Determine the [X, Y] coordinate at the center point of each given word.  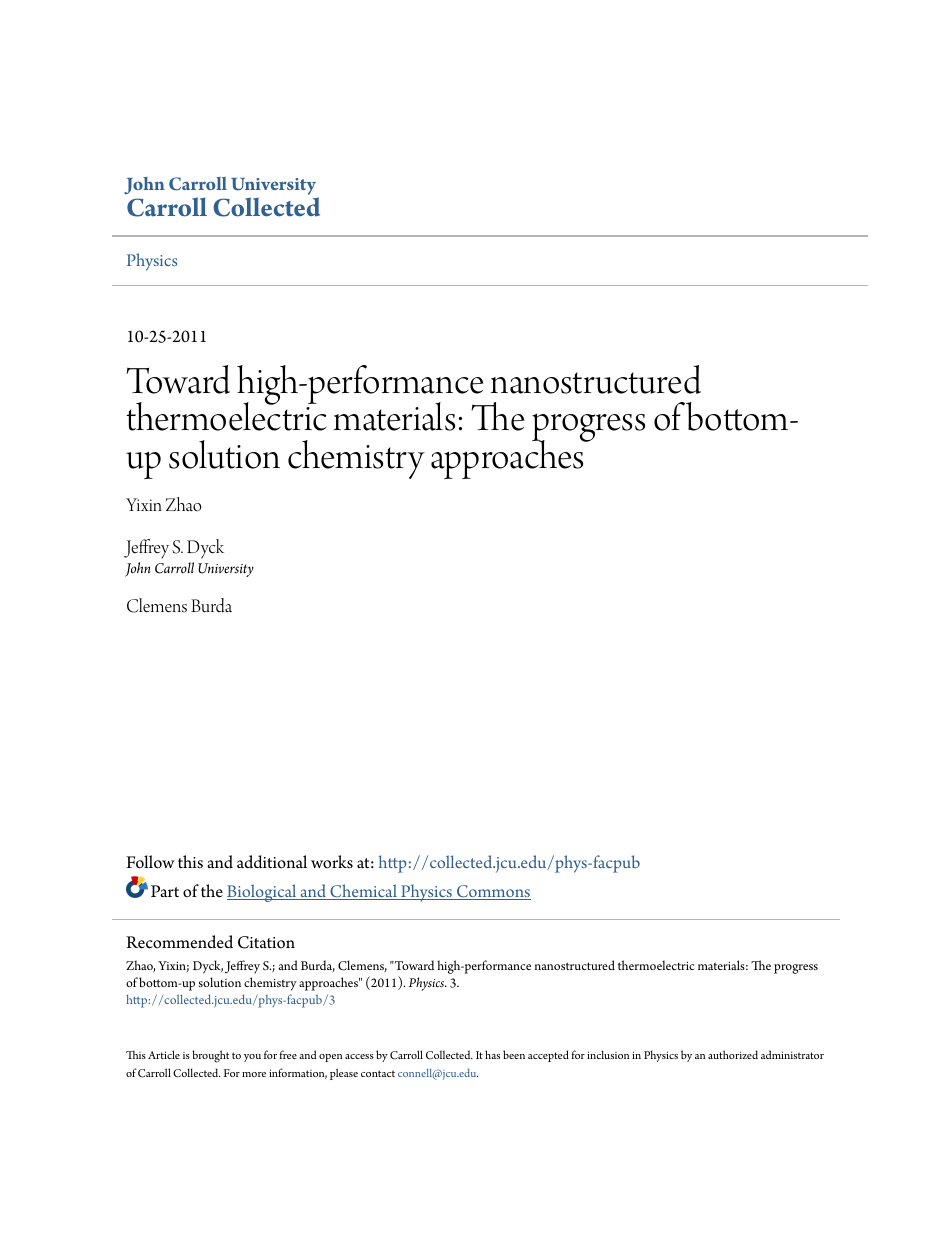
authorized [733, 1054]
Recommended [179, 942]
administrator [792, 1054]
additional [272, 862]
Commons [493, 892]
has [492, 1054]
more [254, 1074]
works [332, 862]
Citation [266, 942]
